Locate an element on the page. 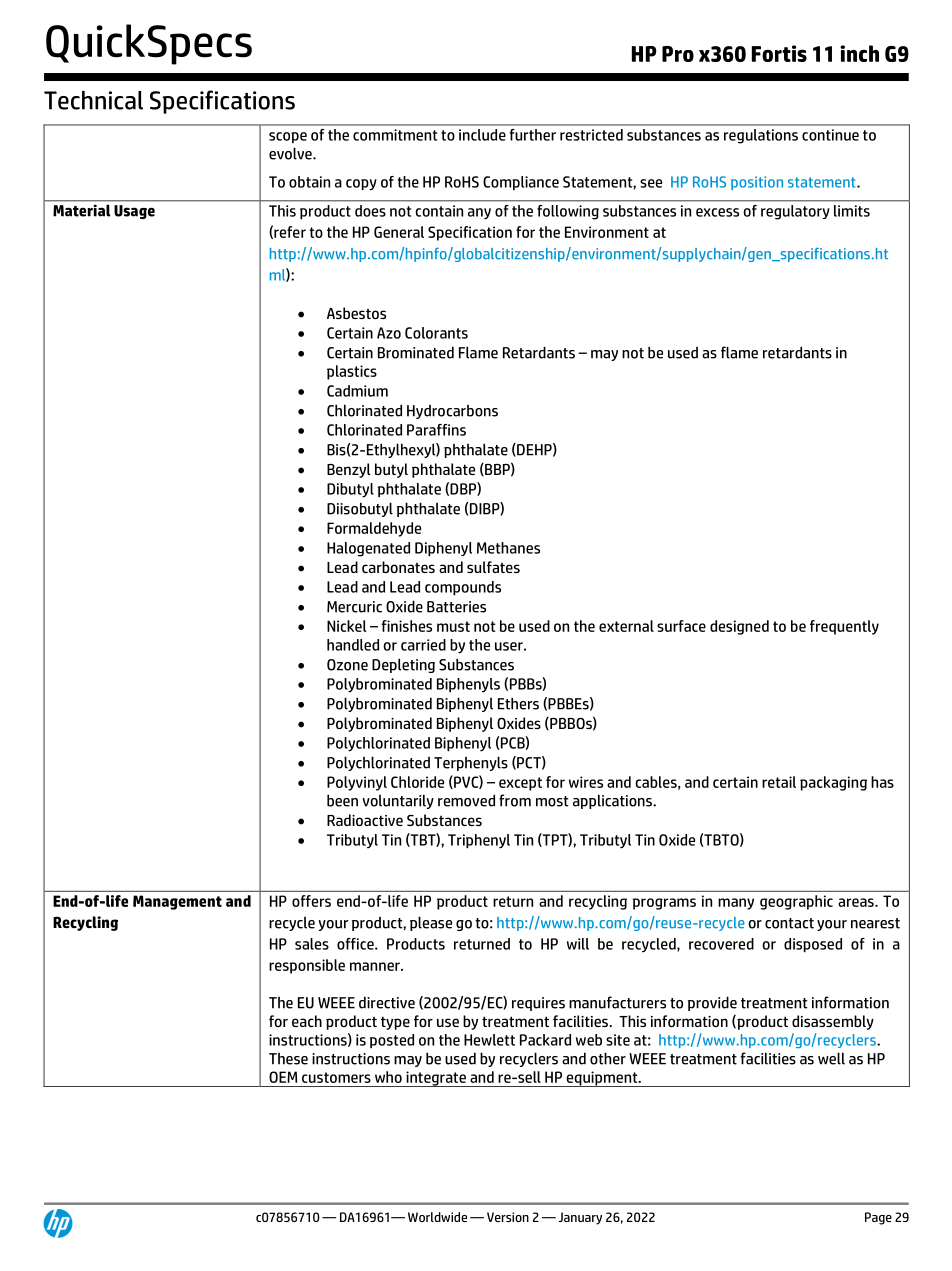  Ozone is located at coordinates (347, 665).
